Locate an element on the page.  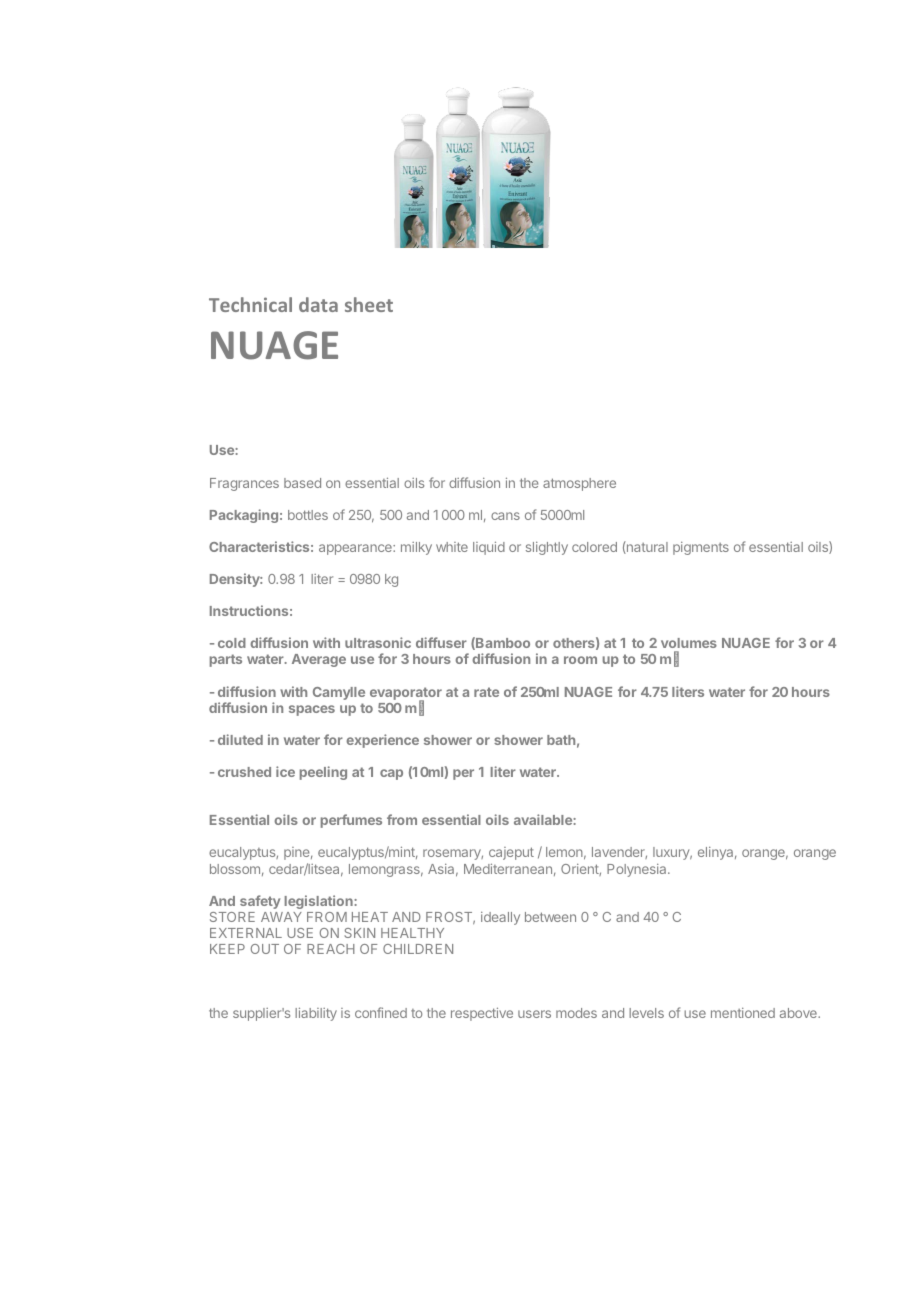
users is located at coordinates (534, 1014).
